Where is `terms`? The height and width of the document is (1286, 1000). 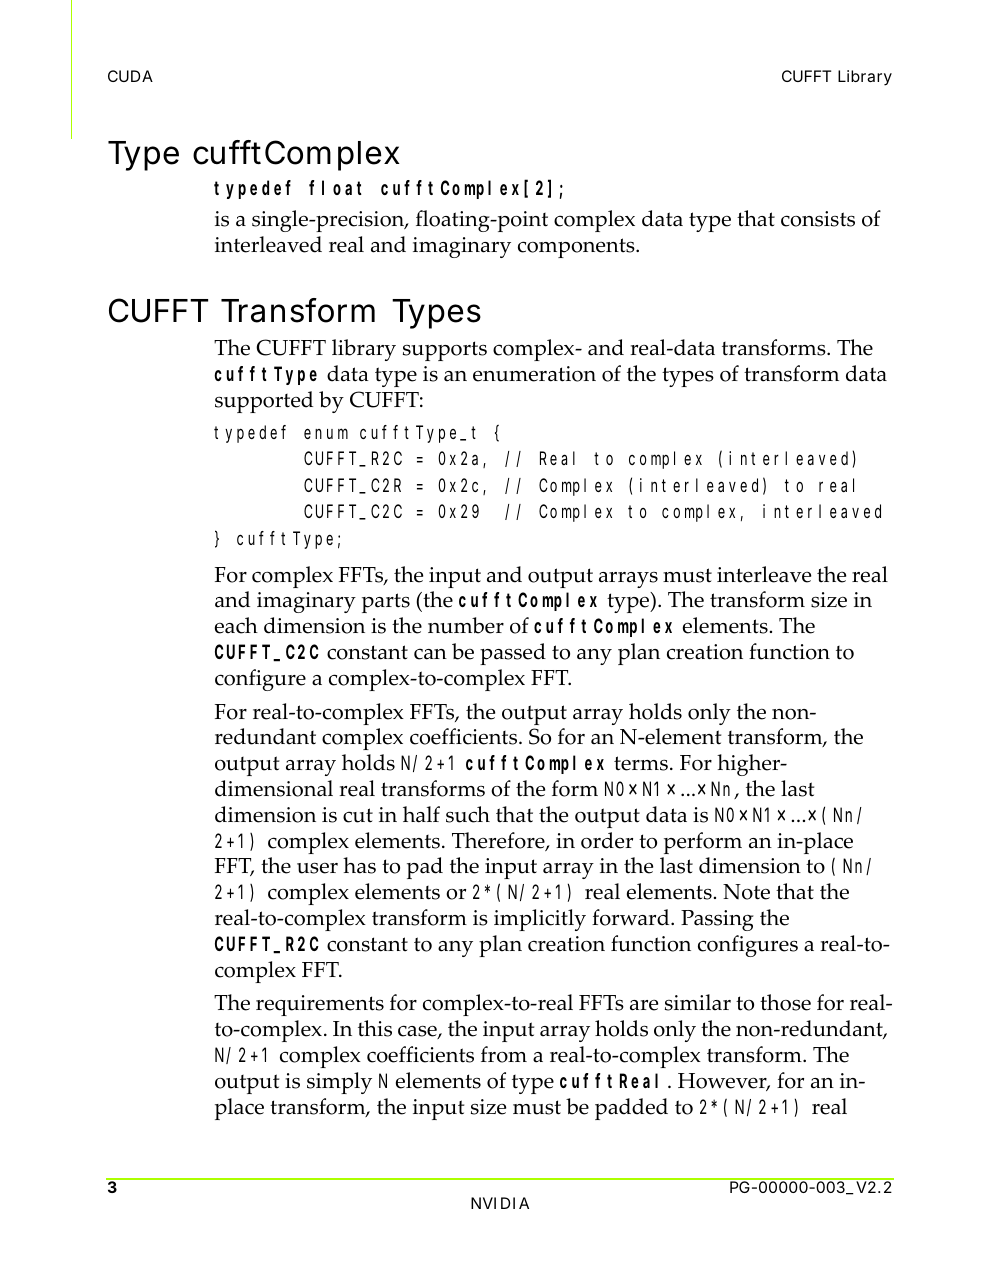 terms is located at coordinates (641, 763).
